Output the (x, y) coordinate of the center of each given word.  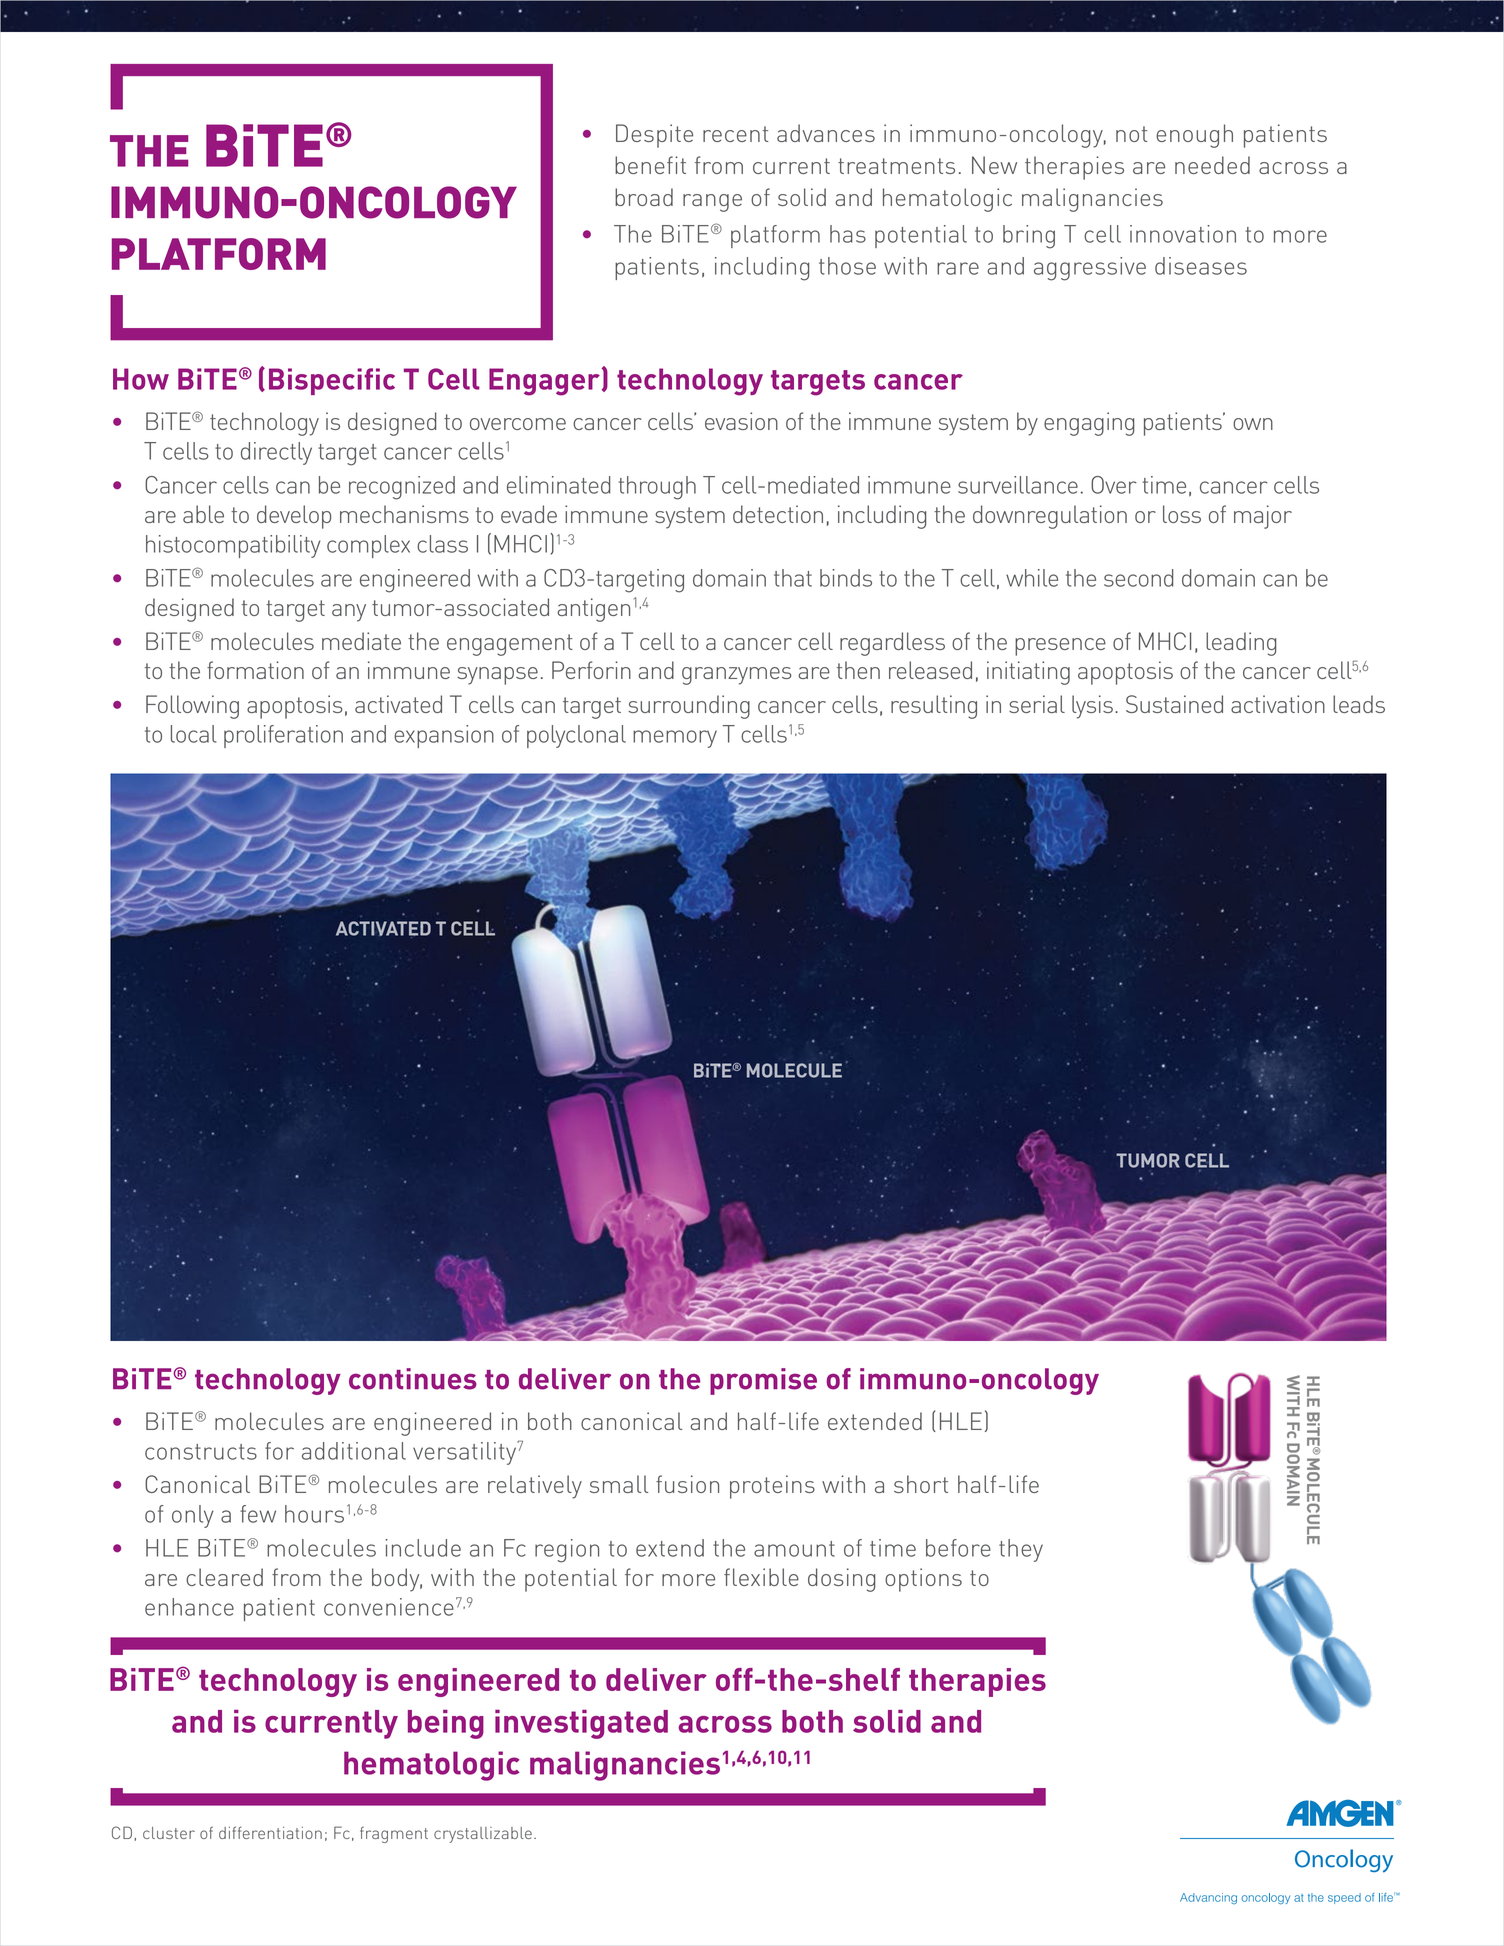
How (141, 379)
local (194, 734)
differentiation (270, 1832)
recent (735, 134)
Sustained (1174, 704)
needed (1212, 165)
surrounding (689, 707)
